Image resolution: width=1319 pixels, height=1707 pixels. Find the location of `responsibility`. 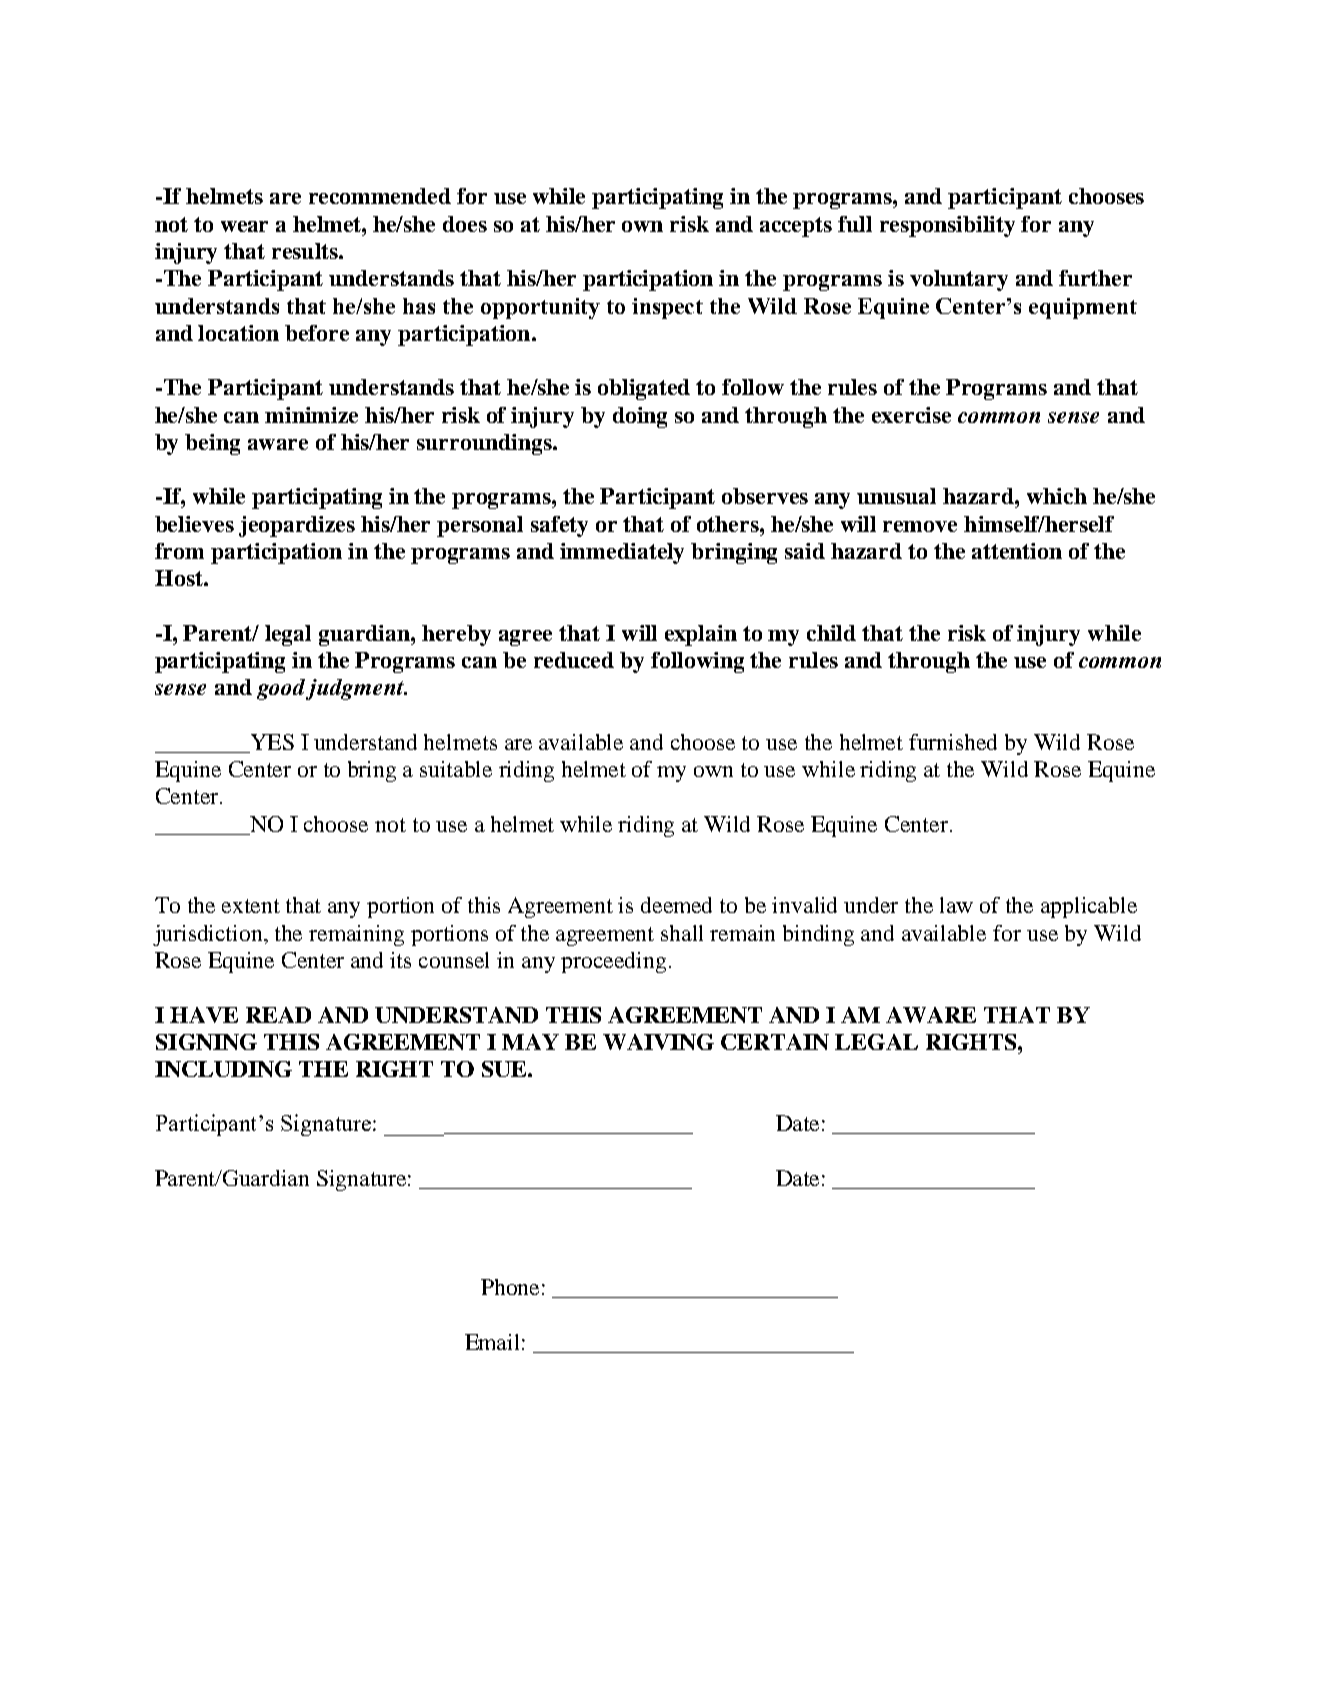

responsibility is located at coordinates (947, 226).
